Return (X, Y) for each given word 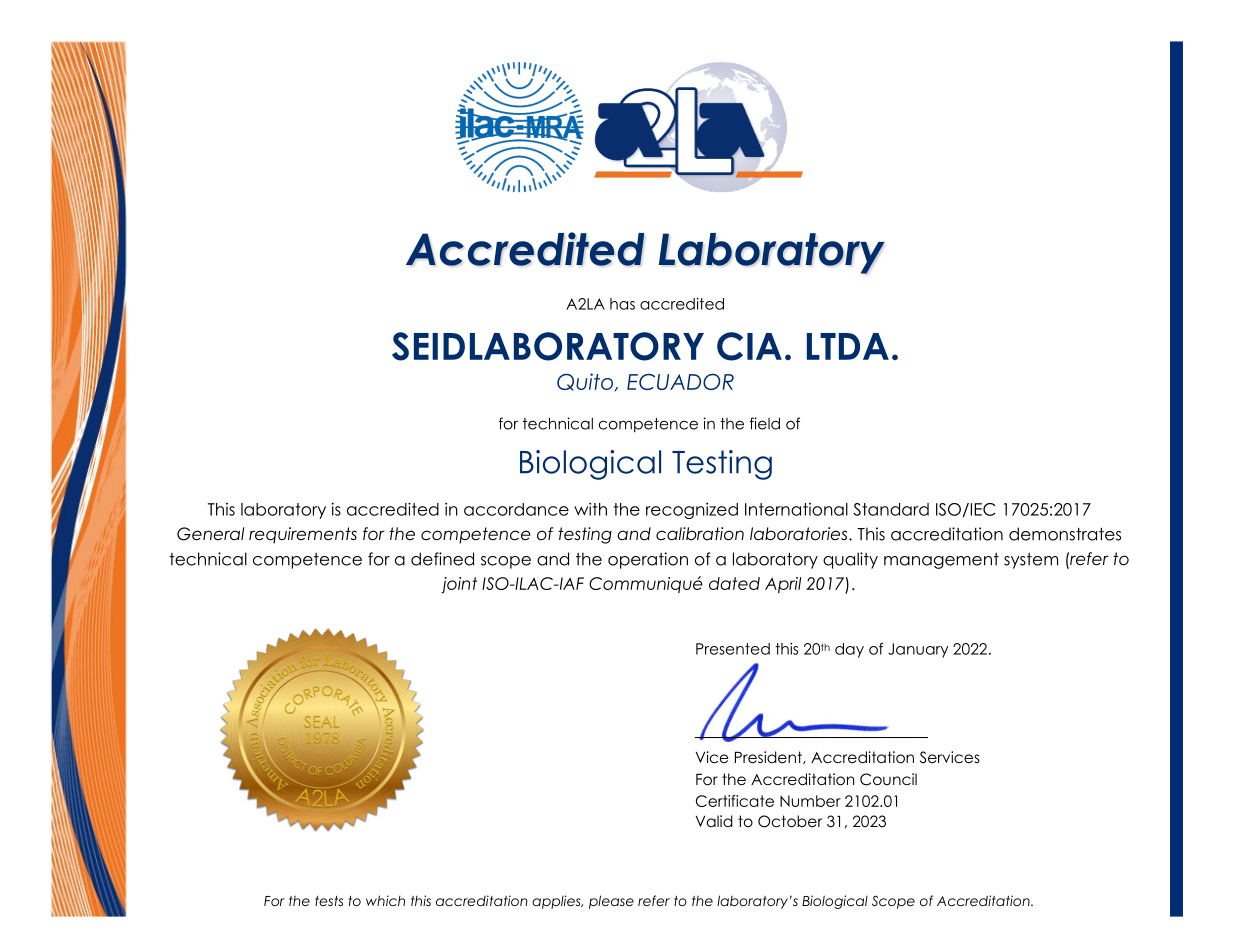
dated (734, 583)
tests (329, 900)
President (769, 757)
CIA (749, 346)
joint (459, 585)
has (622, 304)
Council (888, 779)
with (590, 509)
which (385, 900)
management (941, 561)
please (611, 902)
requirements (303, 535)
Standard (891, 509)
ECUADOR (680, 381)
